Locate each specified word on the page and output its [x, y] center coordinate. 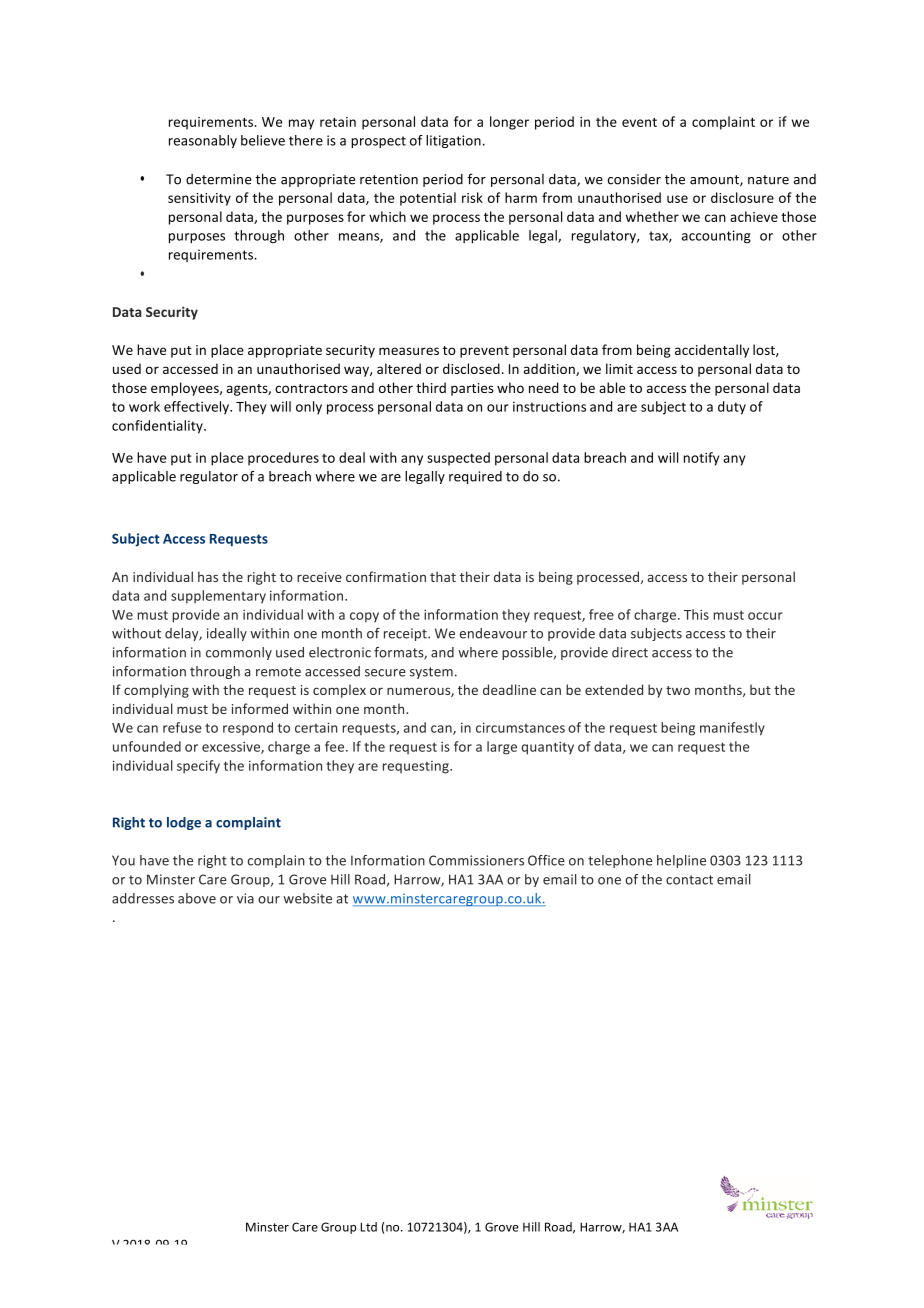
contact [689, 880]
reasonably [203, 141]
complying [156, 691]
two [678, 690]
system [431, 673]
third [431, 387]
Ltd [369, 1227]
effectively [197, 408]
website [308, 898]
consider [634, 179]
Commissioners [476, 860]
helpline [681, 861]
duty [732, 408]
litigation [453, 141]
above [197, 898]
